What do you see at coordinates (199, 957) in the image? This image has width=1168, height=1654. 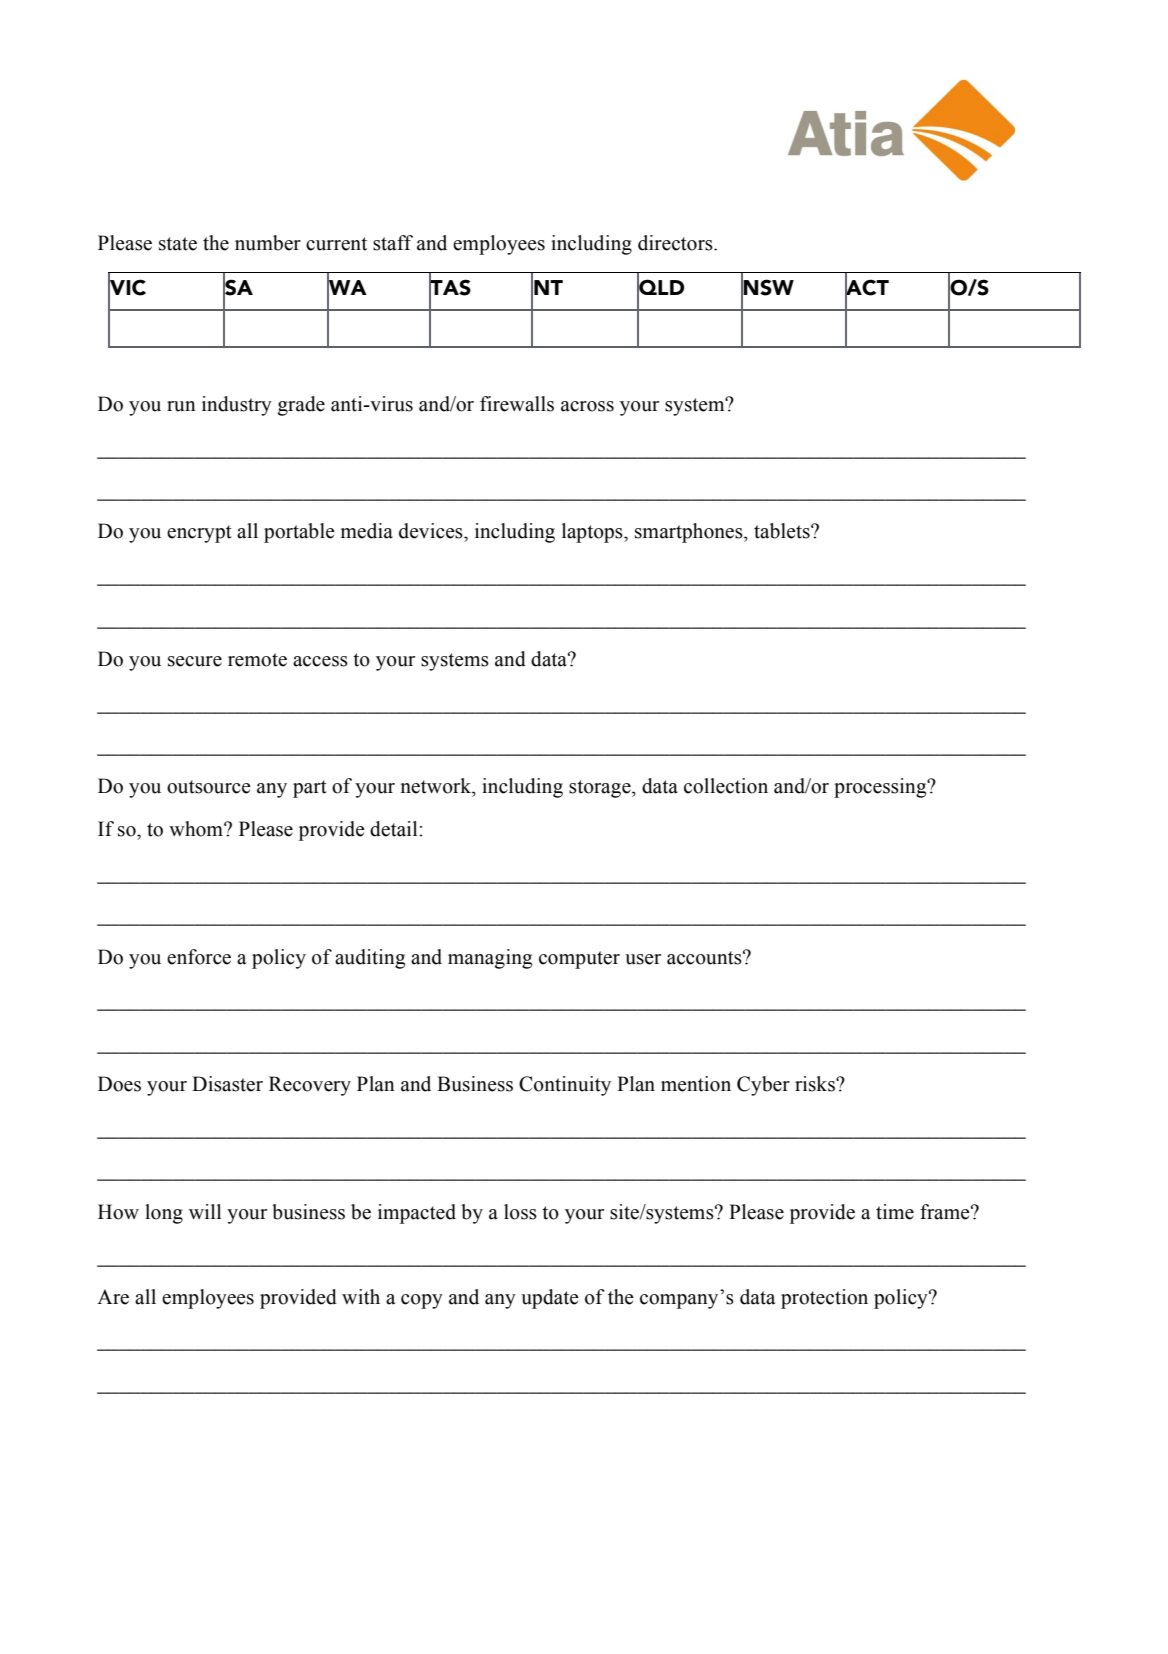 I see `enforce` at bounding box center [199, 957].
